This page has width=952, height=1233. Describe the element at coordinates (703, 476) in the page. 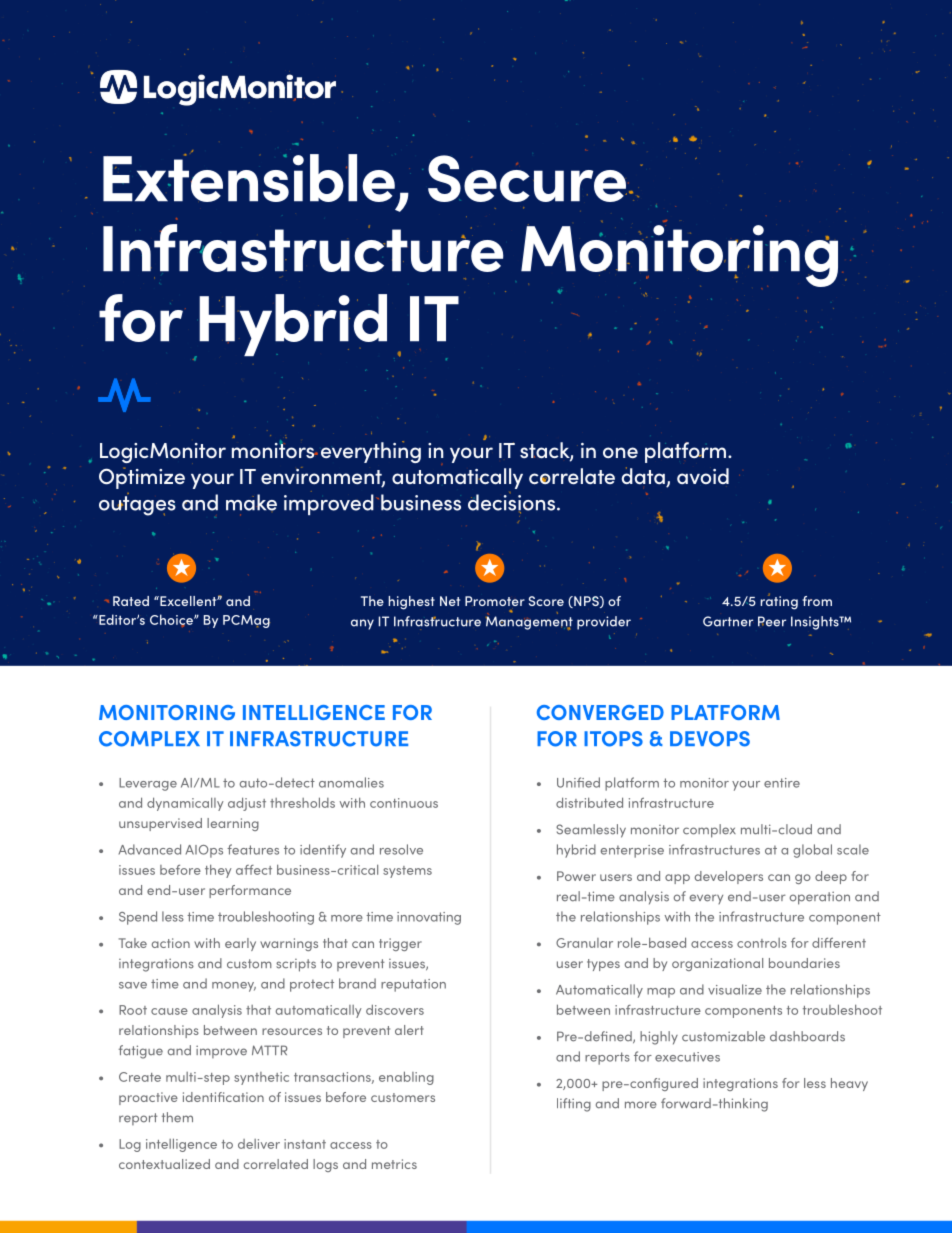

I see `avoid` at that location.
